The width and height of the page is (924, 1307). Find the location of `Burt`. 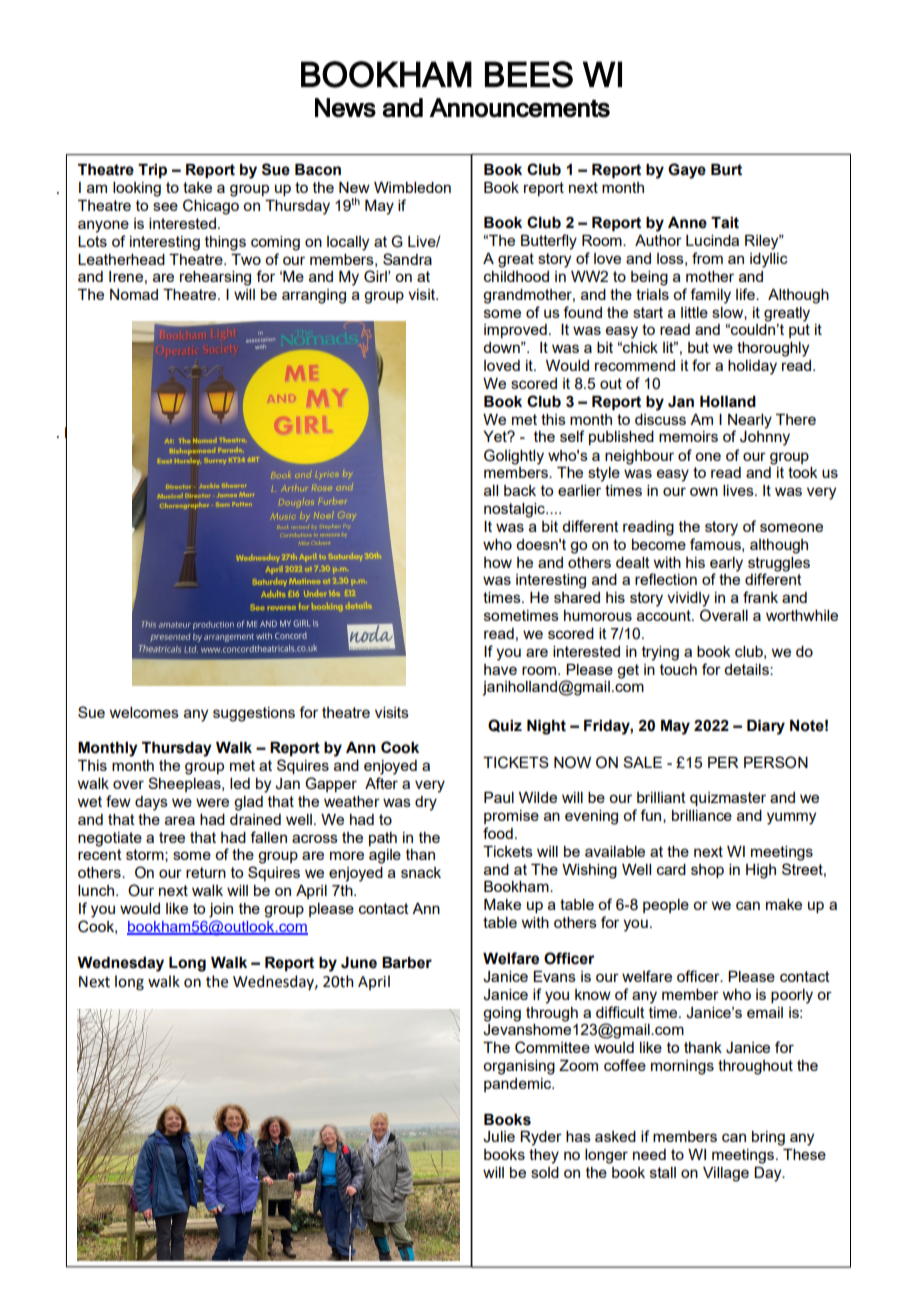

Burt is located at coordinates (726, 170).
